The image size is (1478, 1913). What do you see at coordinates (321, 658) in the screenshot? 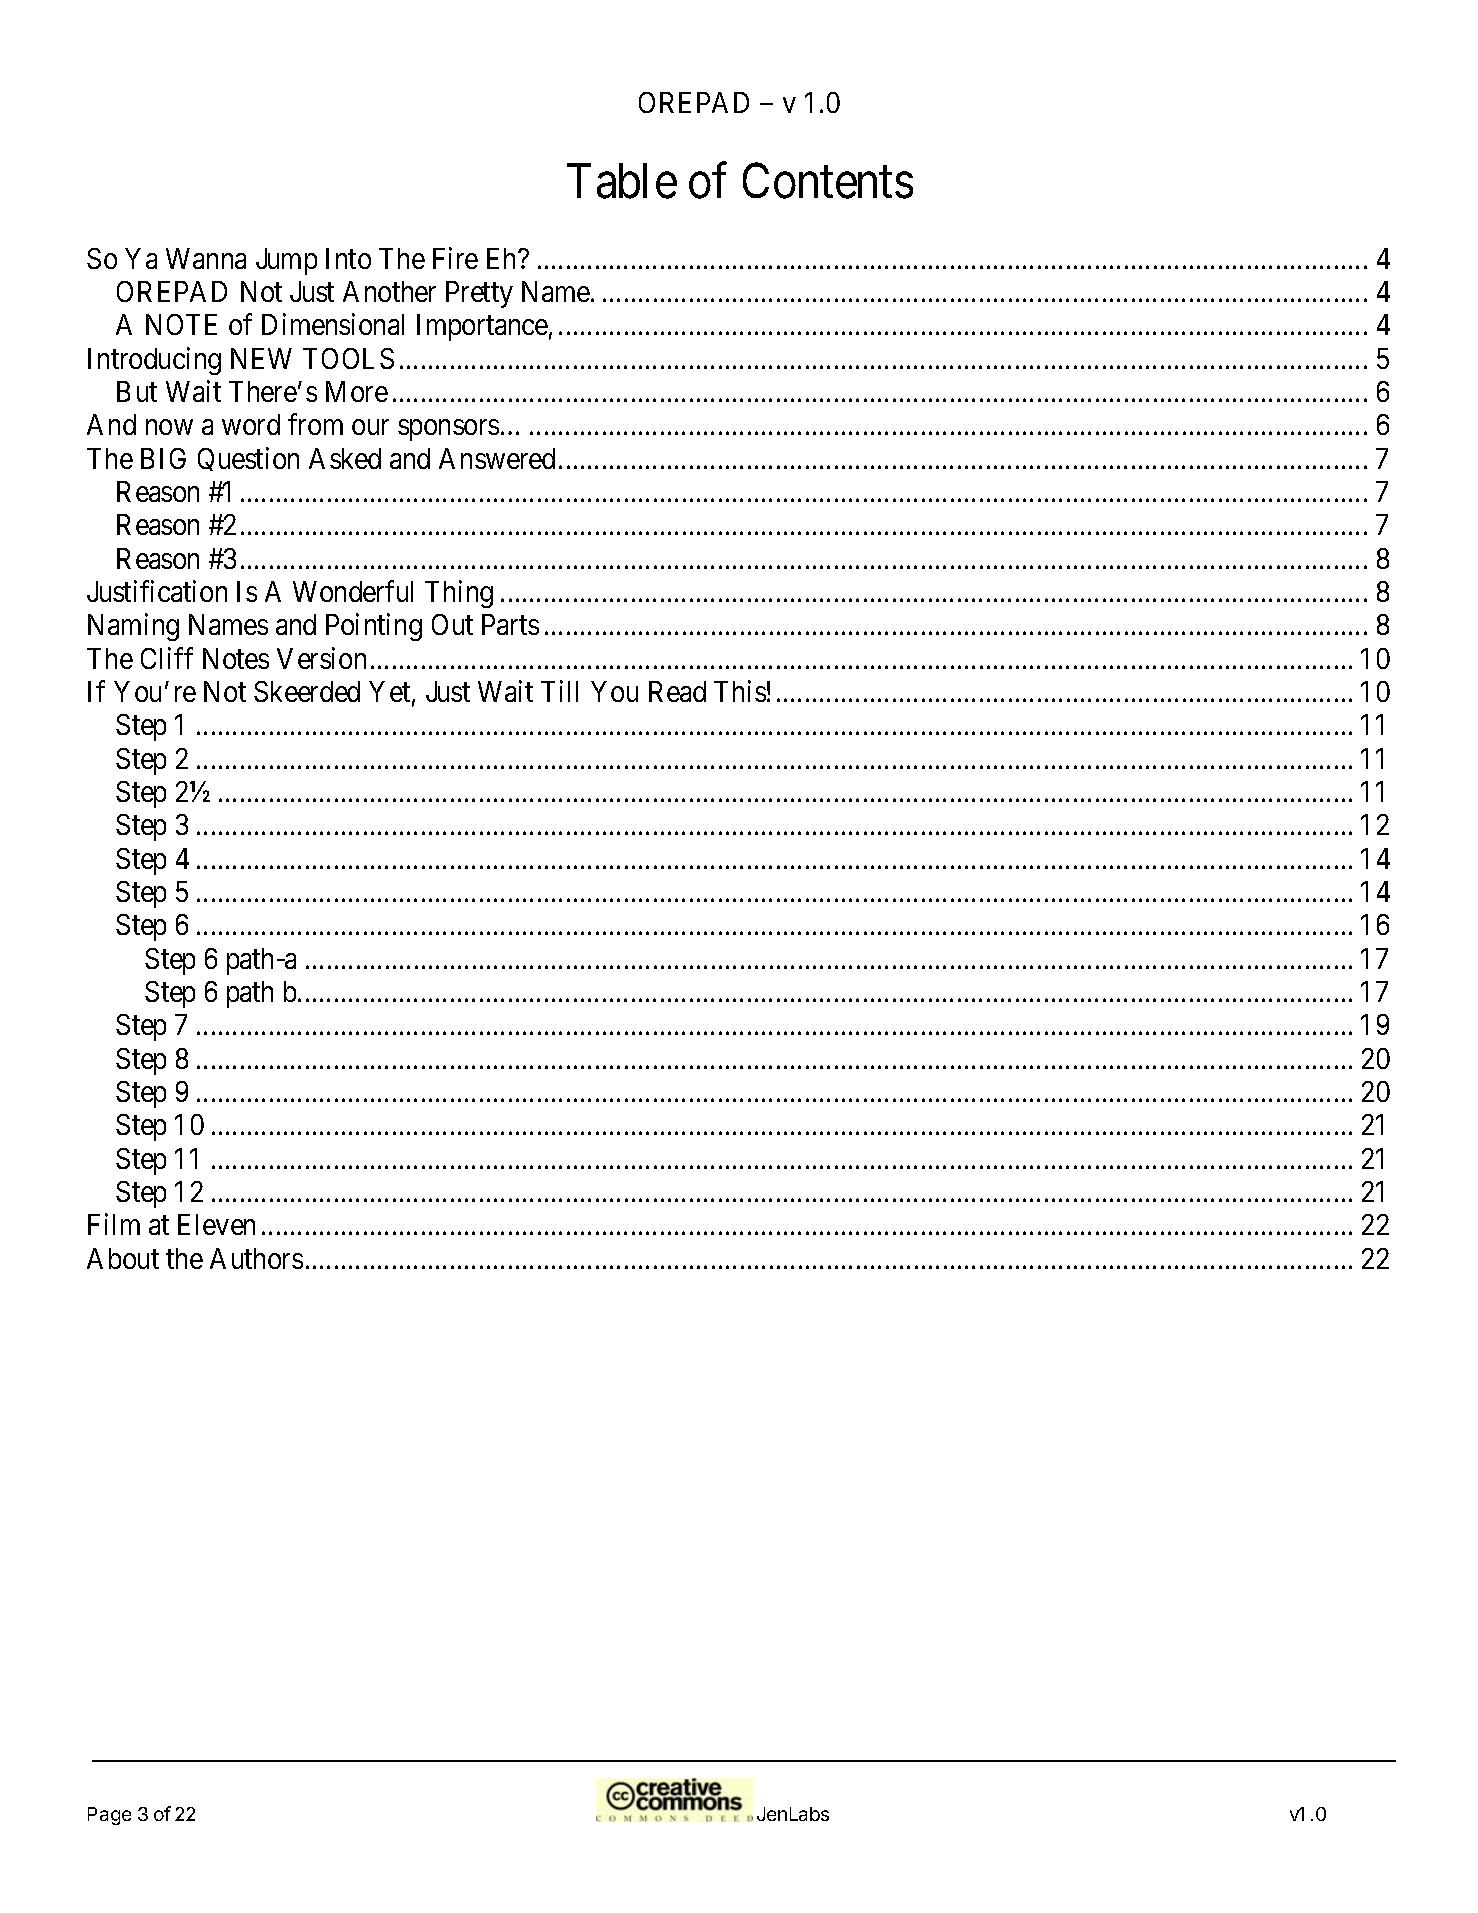
I see `Version` at bounding box center [321, 658].
